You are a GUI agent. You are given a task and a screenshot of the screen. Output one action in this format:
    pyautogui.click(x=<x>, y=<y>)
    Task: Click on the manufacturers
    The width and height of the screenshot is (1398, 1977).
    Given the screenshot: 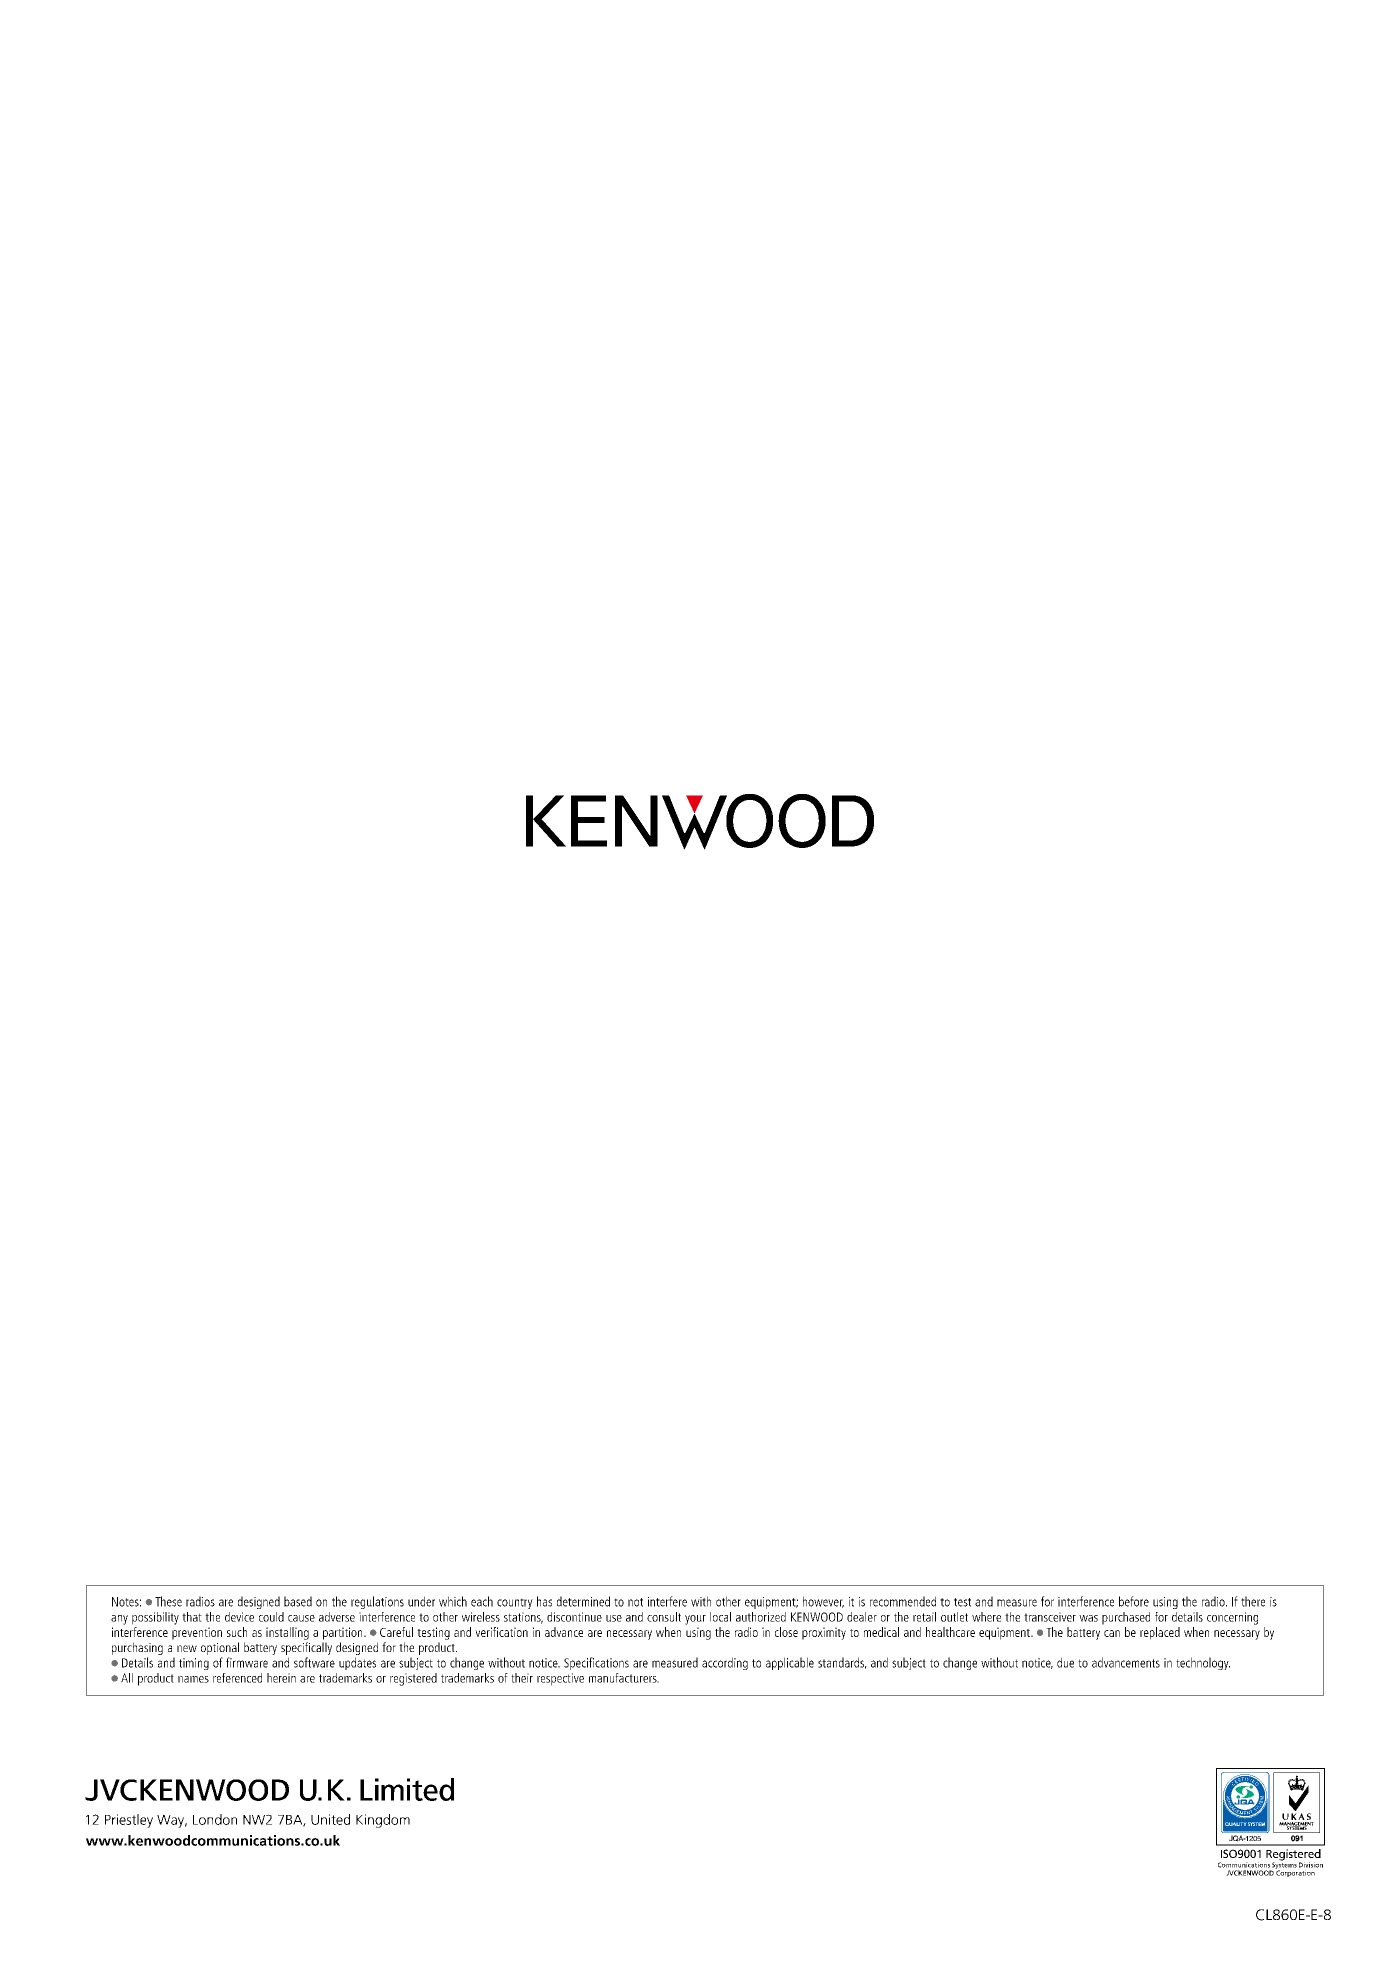 What is the action you would take?
    pyautogui.click(x=624, y=1678)
